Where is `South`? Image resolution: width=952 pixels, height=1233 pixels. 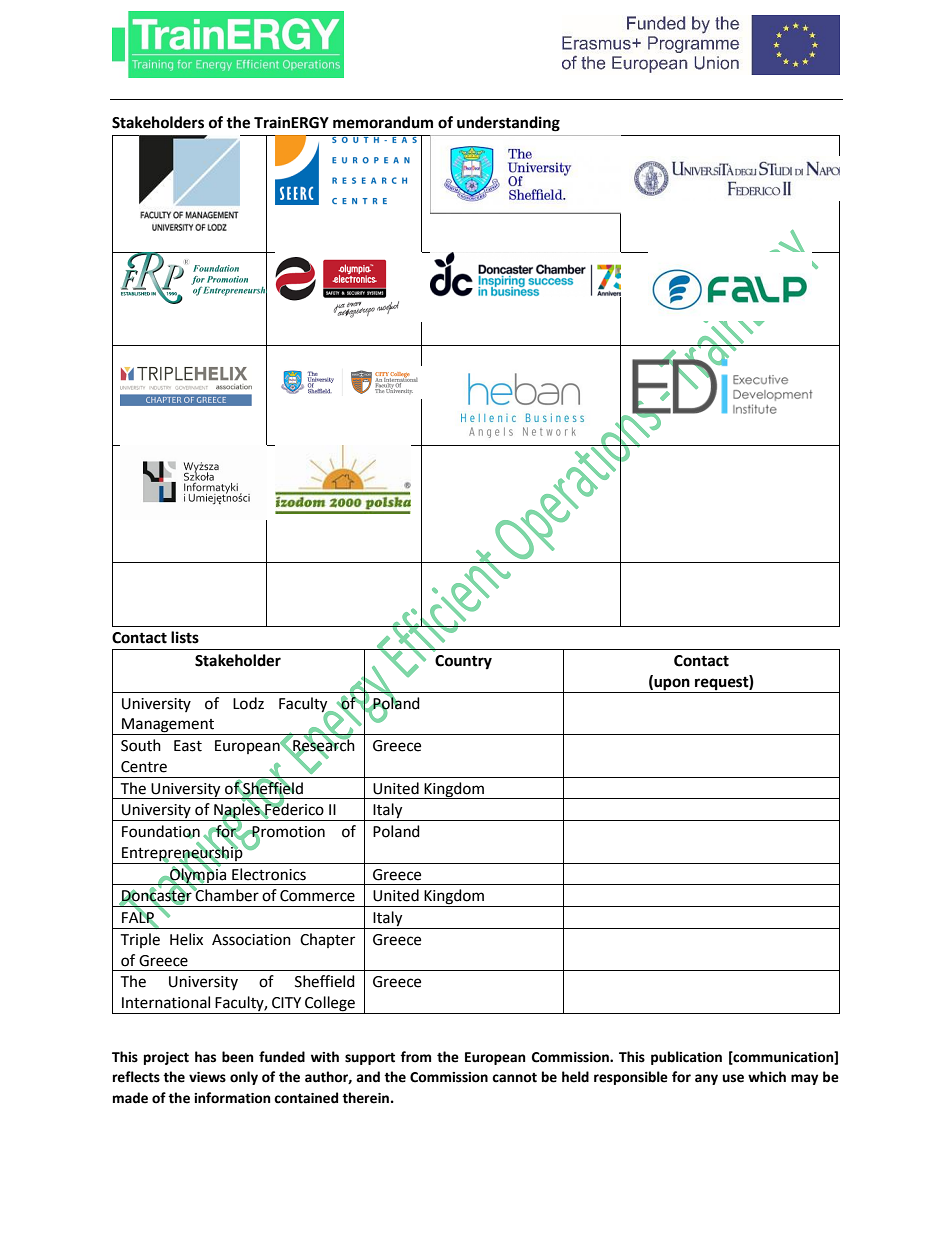 South is located at coordinates (141, 745).
